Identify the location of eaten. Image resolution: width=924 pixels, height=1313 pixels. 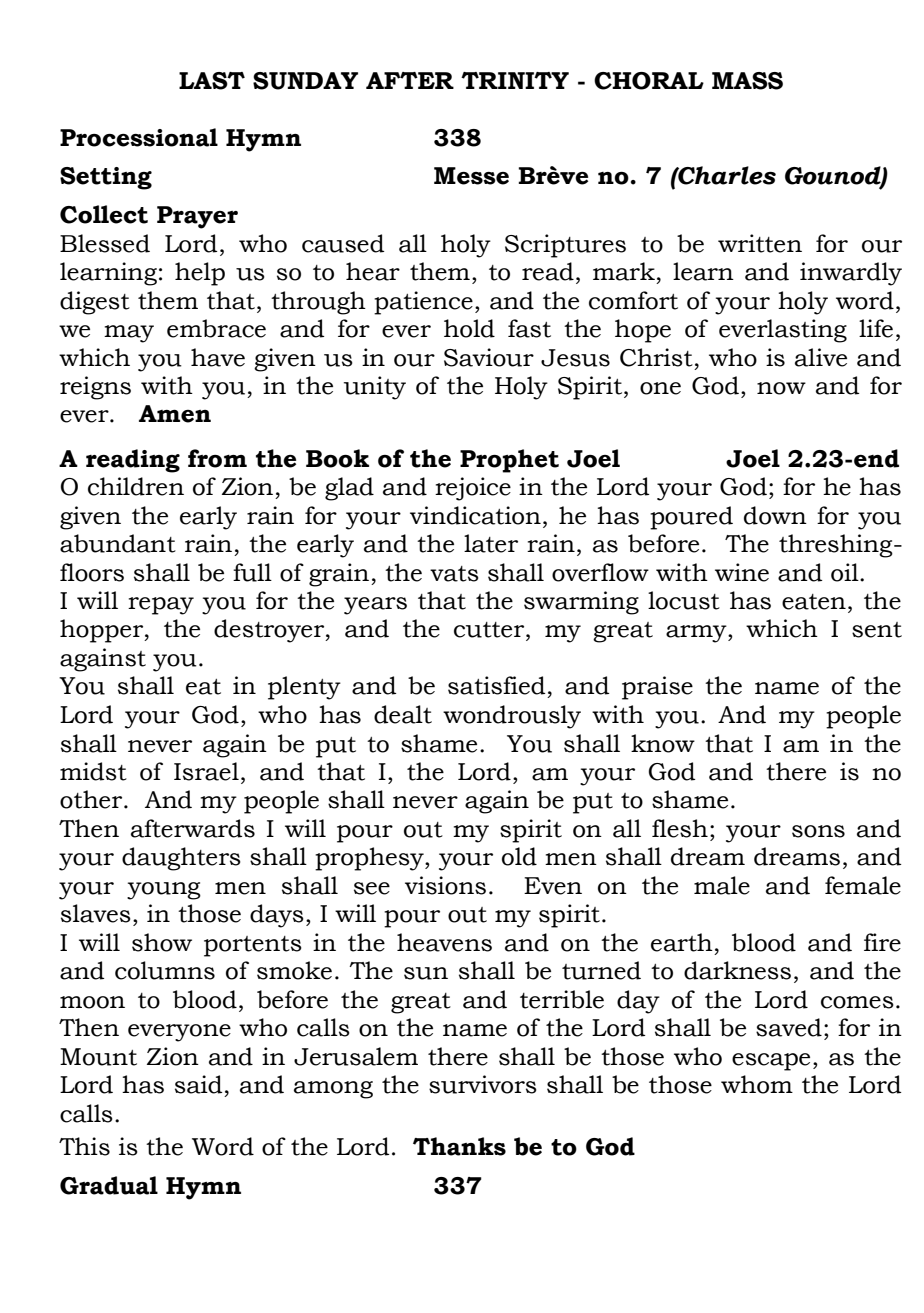
(814, 602).
